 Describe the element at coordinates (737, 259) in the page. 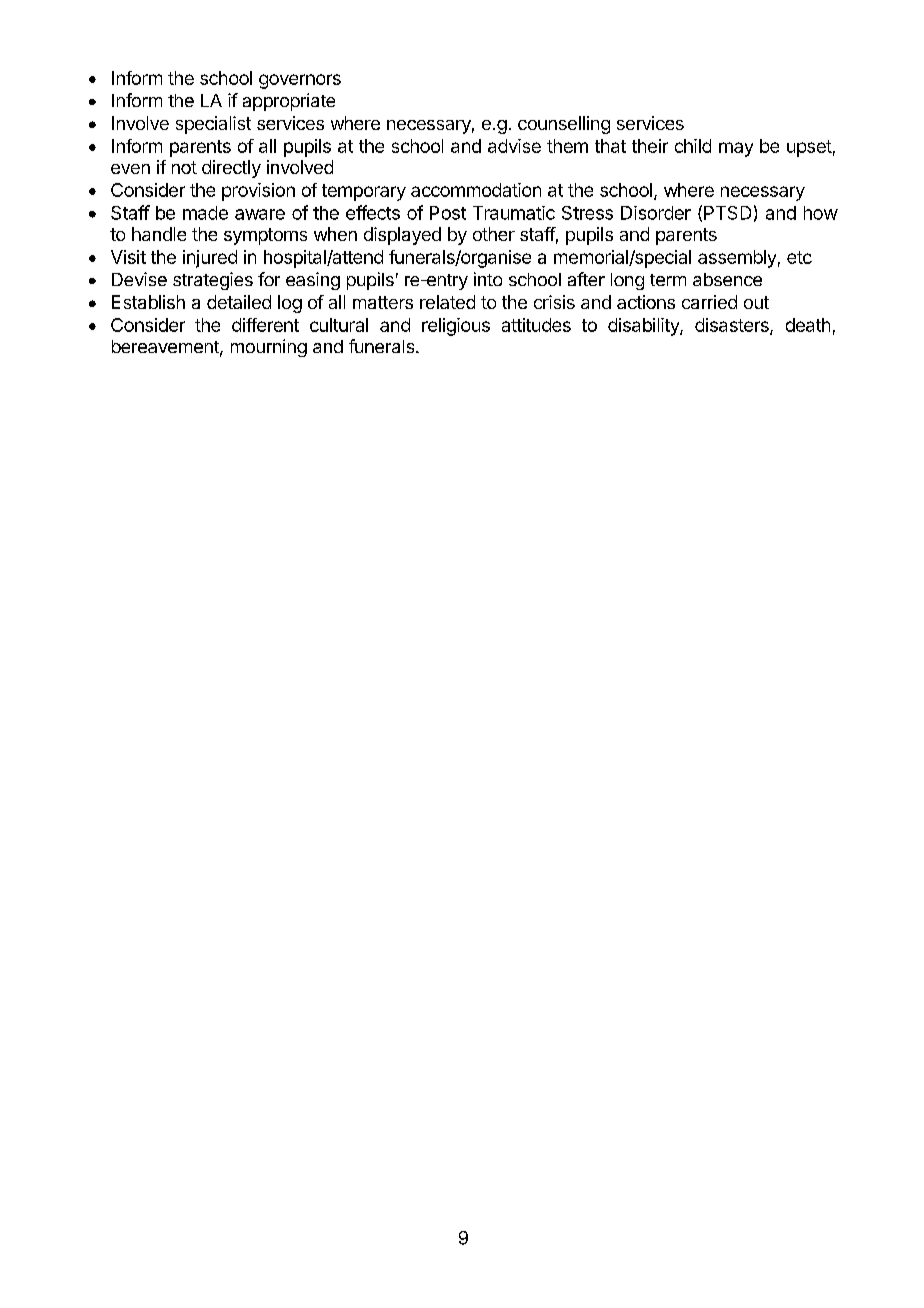

I see `assembly` at that location.
